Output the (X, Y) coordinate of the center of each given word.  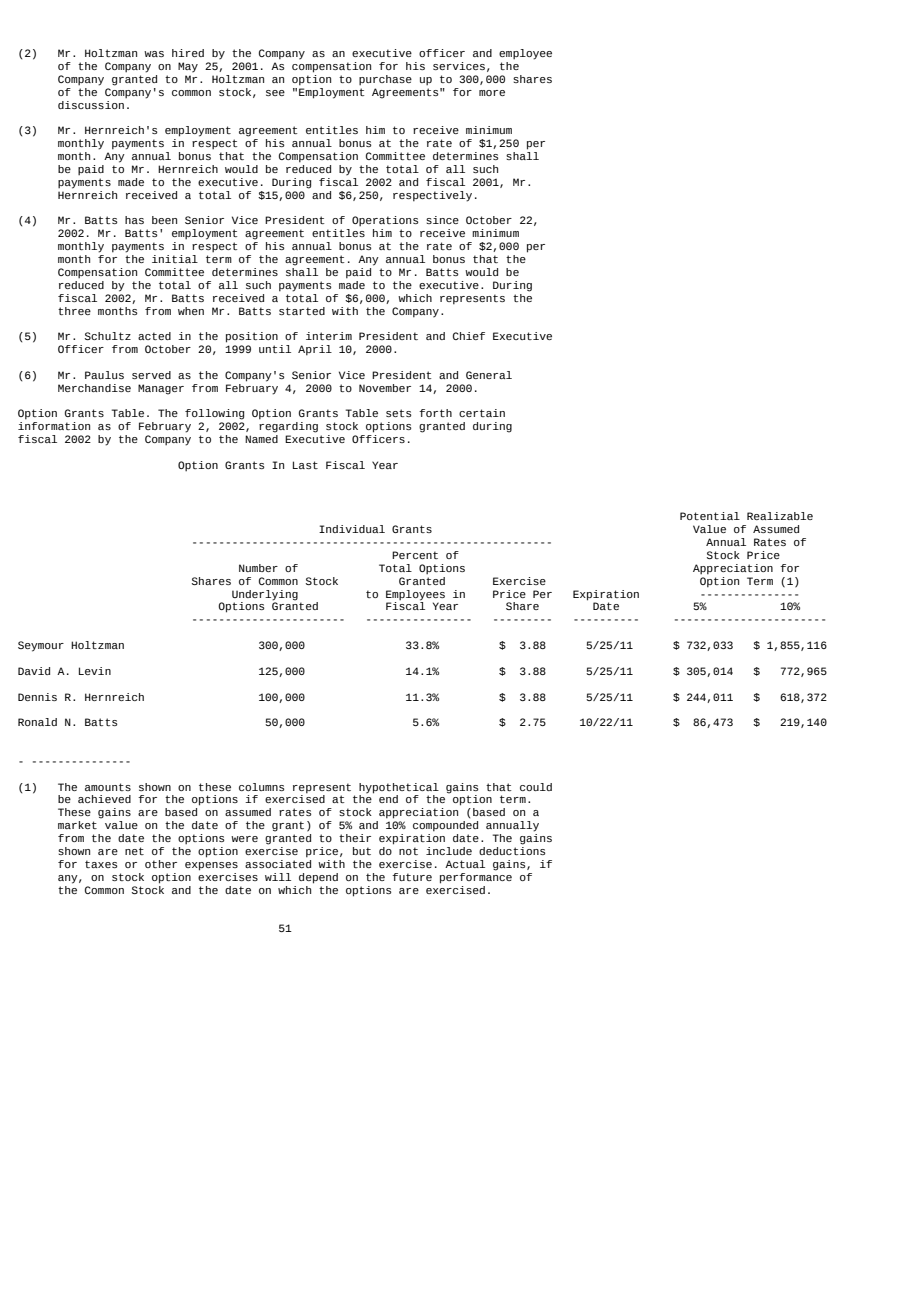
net (134, 851)
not (408, 851)
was (154, 54)
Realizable (780, 516)
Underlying (265, 595)
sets (398, 413)
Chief (469, 336)
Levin (95, 671)
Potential (710, 516)
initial (175, 259)
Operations (385, 221)
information (54, 426)
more (492, 93)
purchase (385, 80)
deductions (512, 849)
